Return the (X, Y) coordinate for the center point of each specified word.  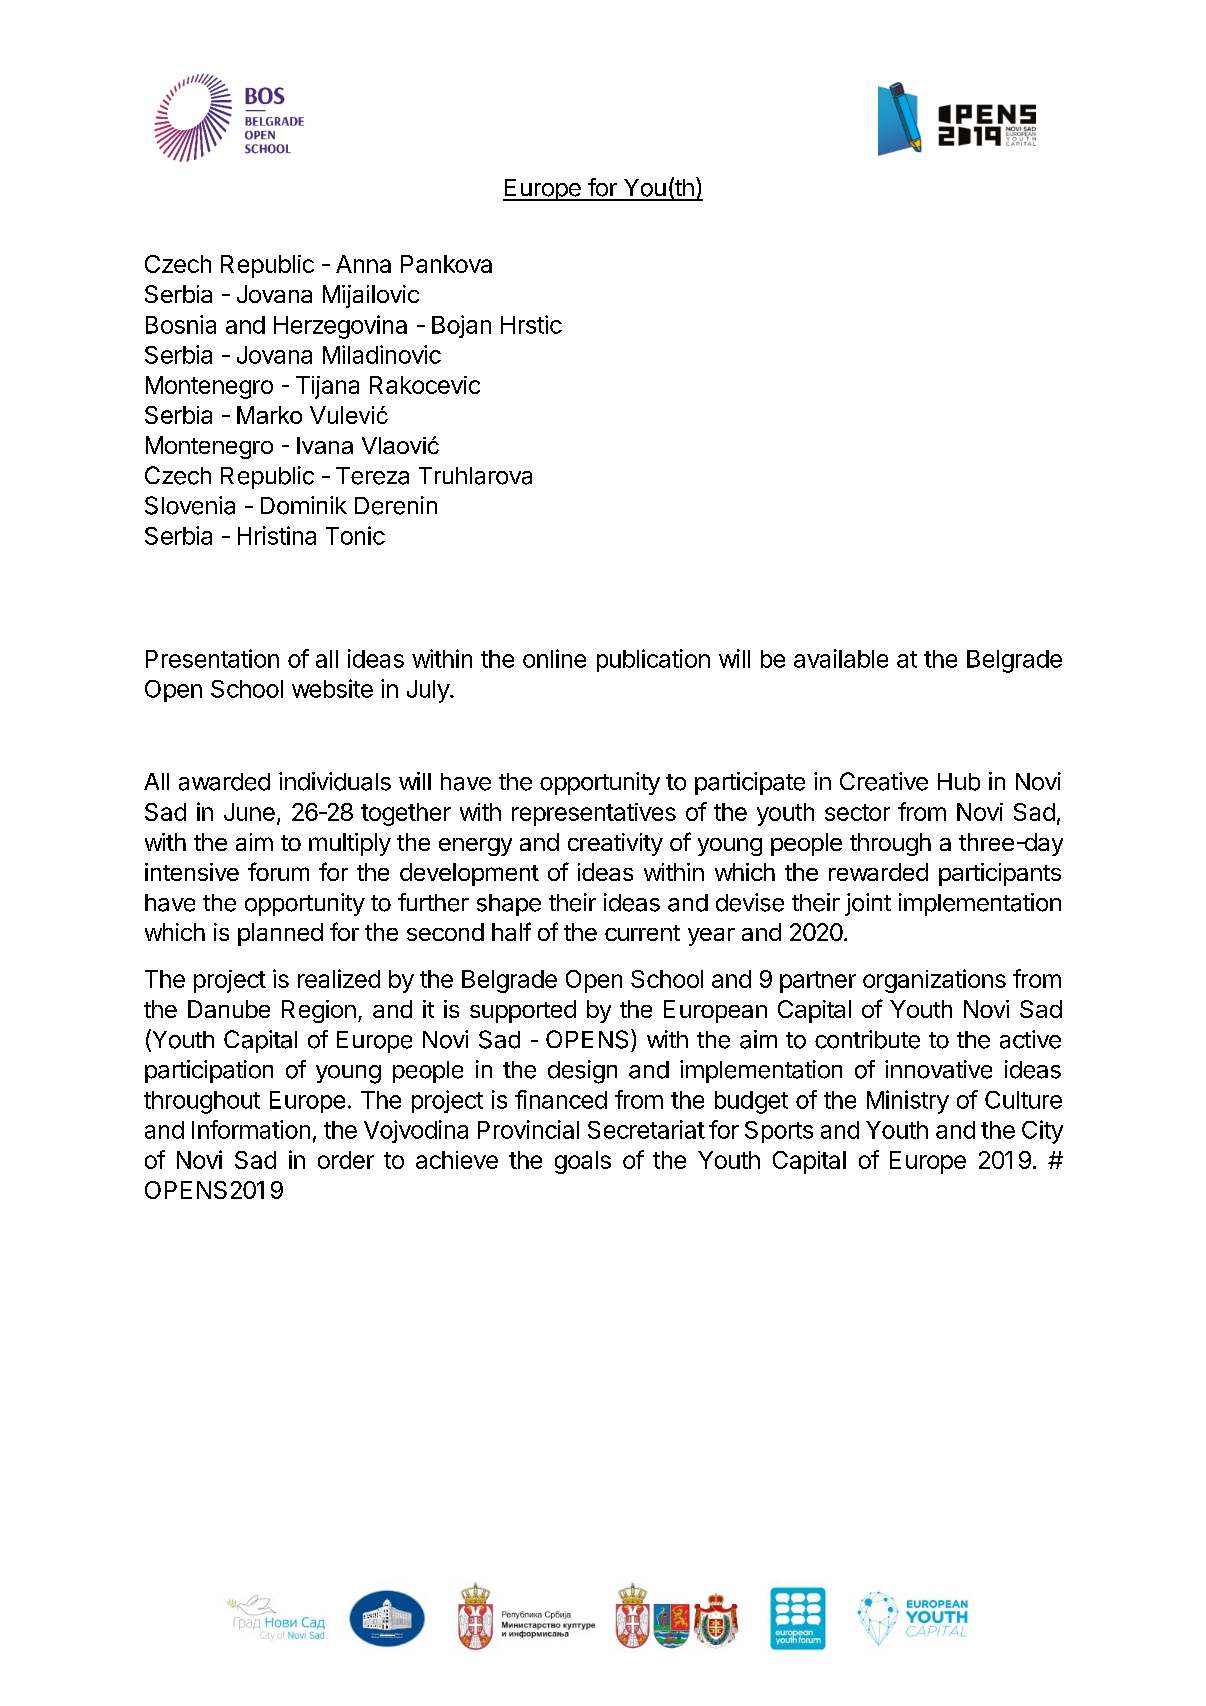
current (642, 933)
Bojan (461, 326)
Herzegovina (340, 327)
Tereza (372, 476)
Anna (363, 264)
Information (251, 1129)
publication (653, 660)
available (841, 658)
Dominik (304, 505)
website (332, 688)
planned (280, 934)
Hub (959, 782)
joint (868, 904)
